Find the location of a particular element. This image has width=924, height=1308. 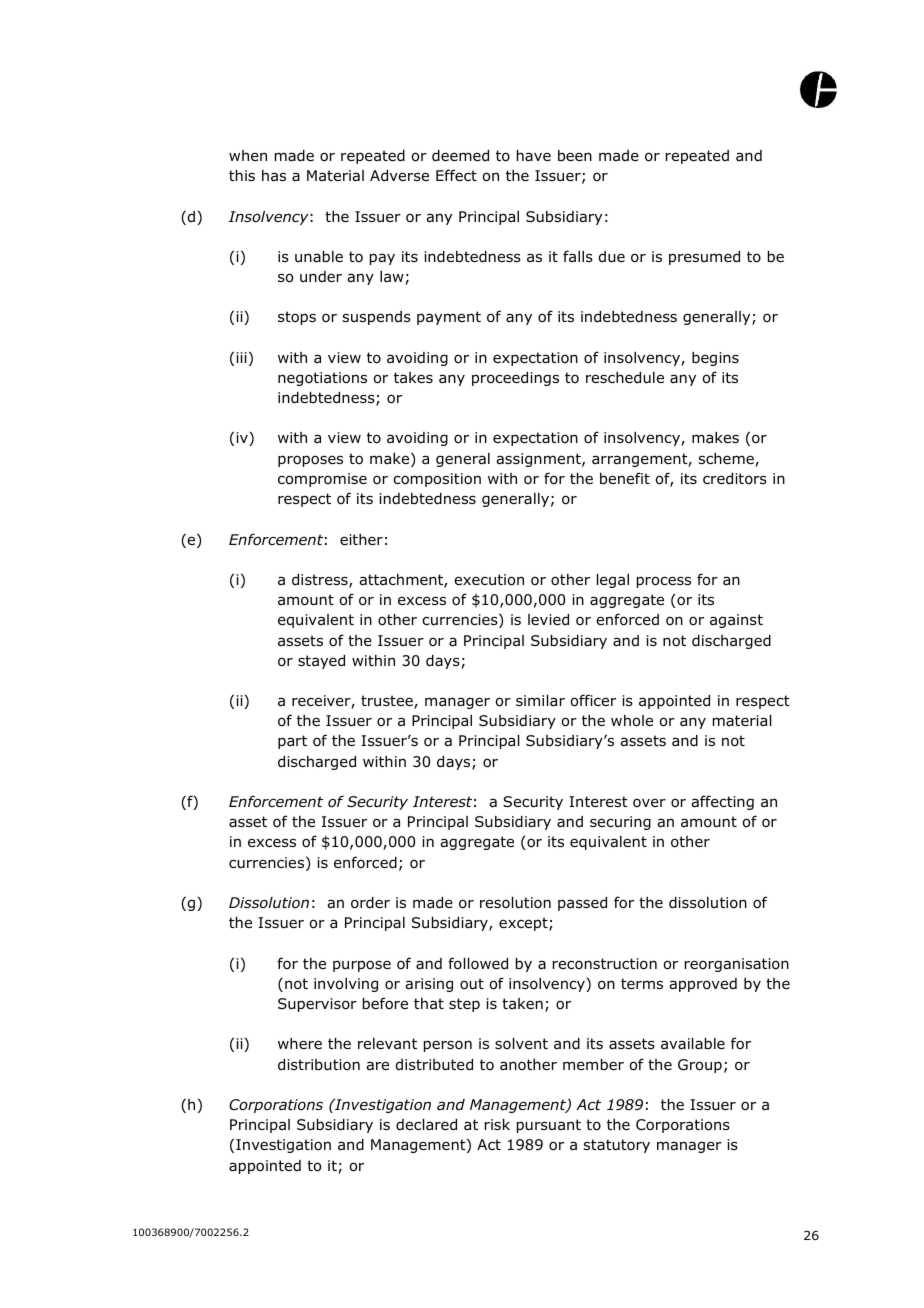

levied is located at coordinates (548, 620).
